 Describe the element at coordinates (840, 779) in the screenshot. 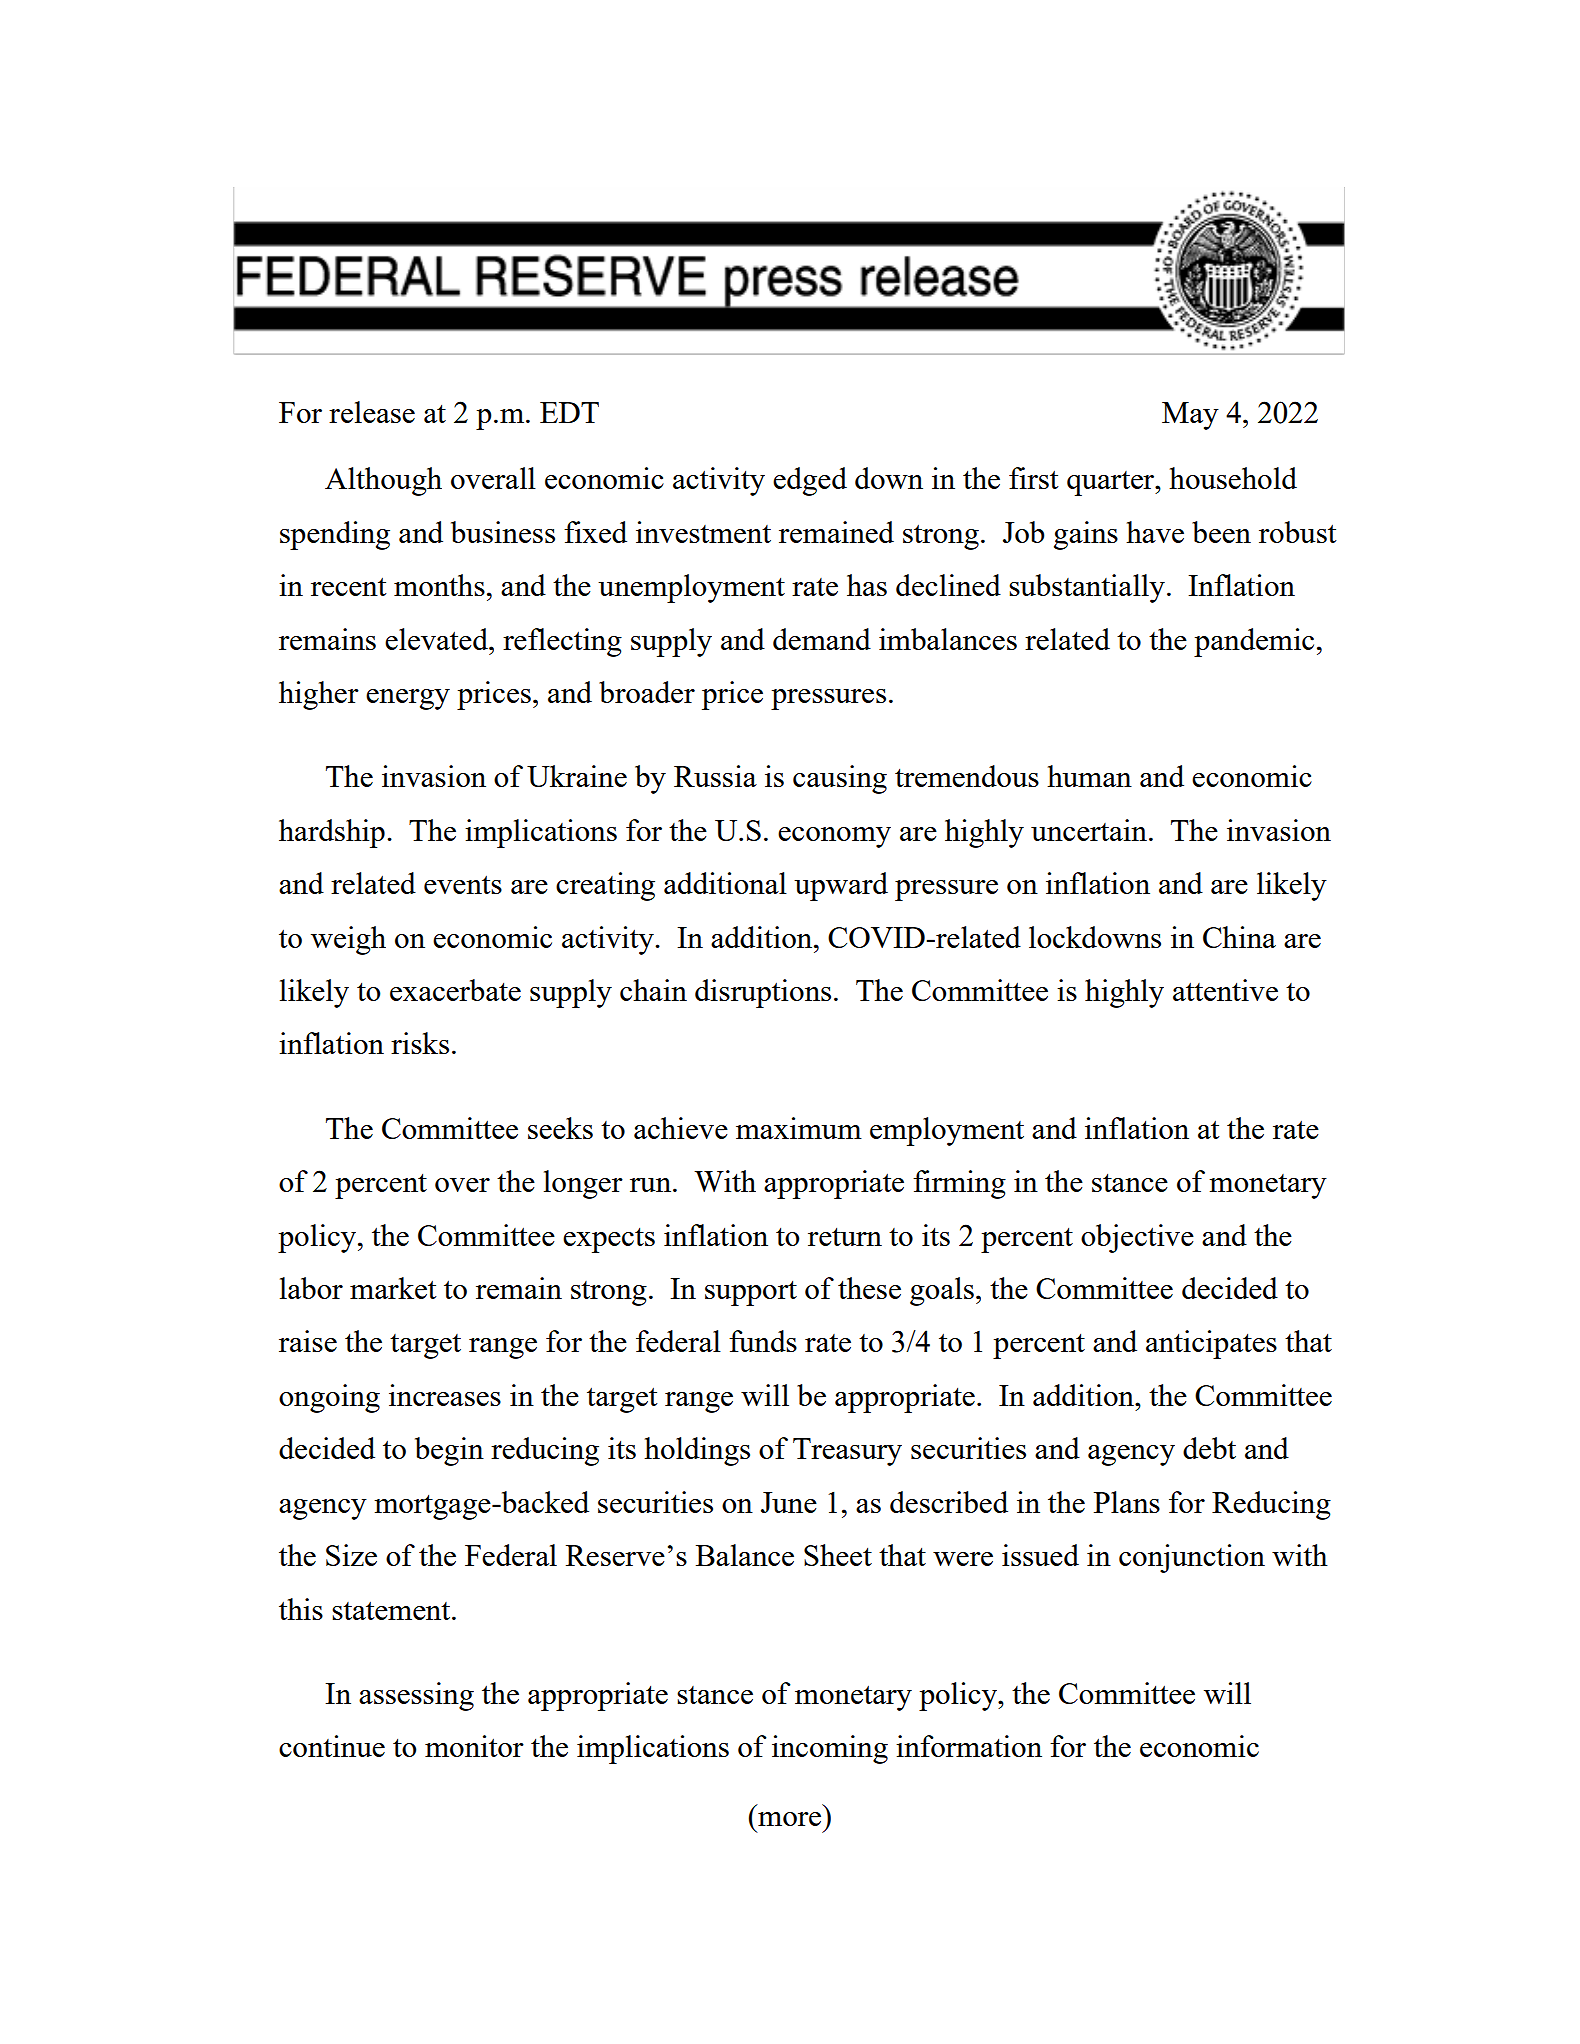

I see `causing` at that location.
